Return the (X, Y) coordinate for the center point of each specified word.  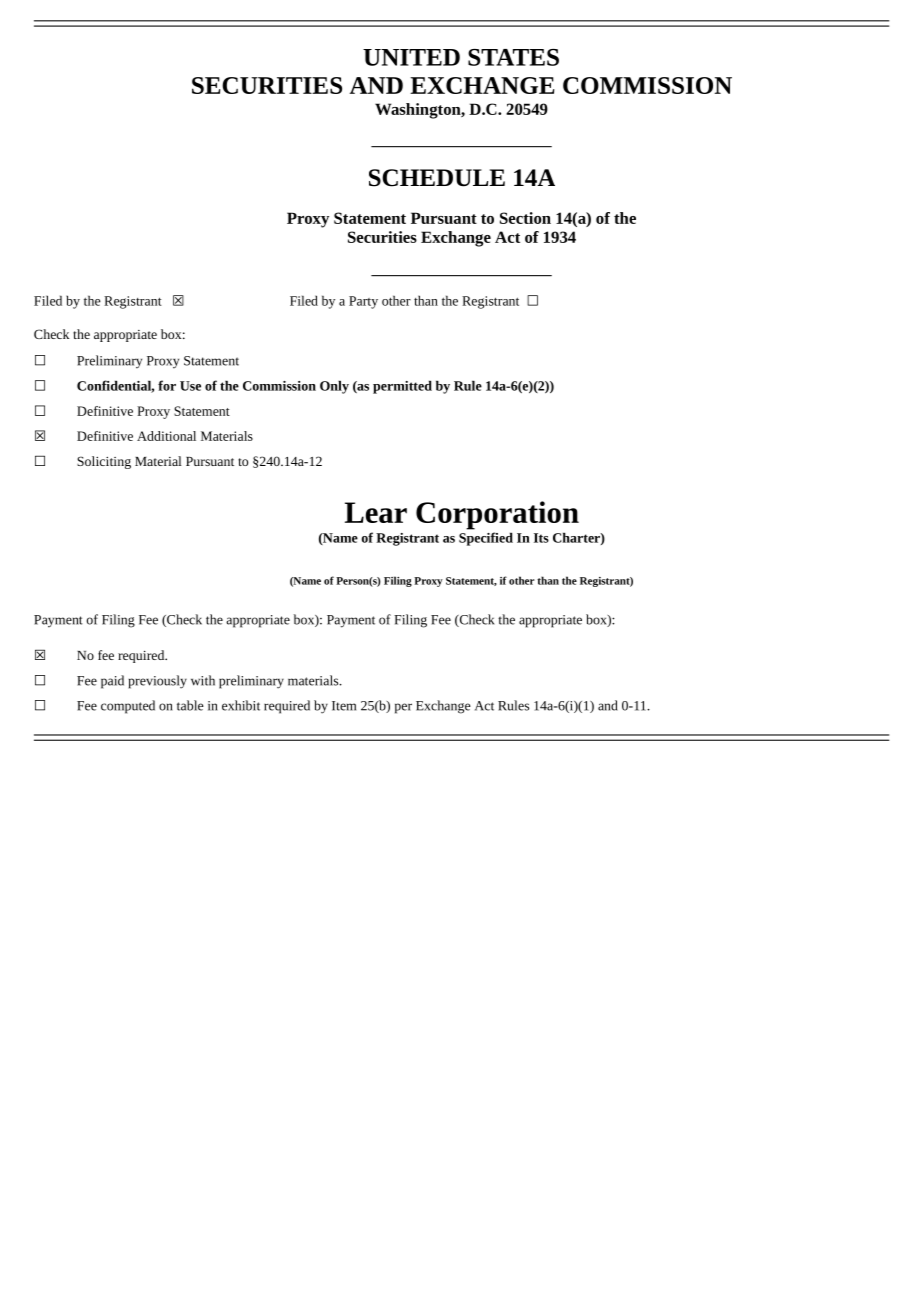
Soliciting (104, 462)
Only (334, 387)
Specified (486, 539)
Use (190, 386)
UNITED (411, 57)
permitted (402, 387)
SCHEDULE (437, 178)
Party (363, 302)
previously (158, 682)
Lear (376, 512)
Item (344, 706)
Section (525, 218)
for (167, 385)
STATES (513, 57)
